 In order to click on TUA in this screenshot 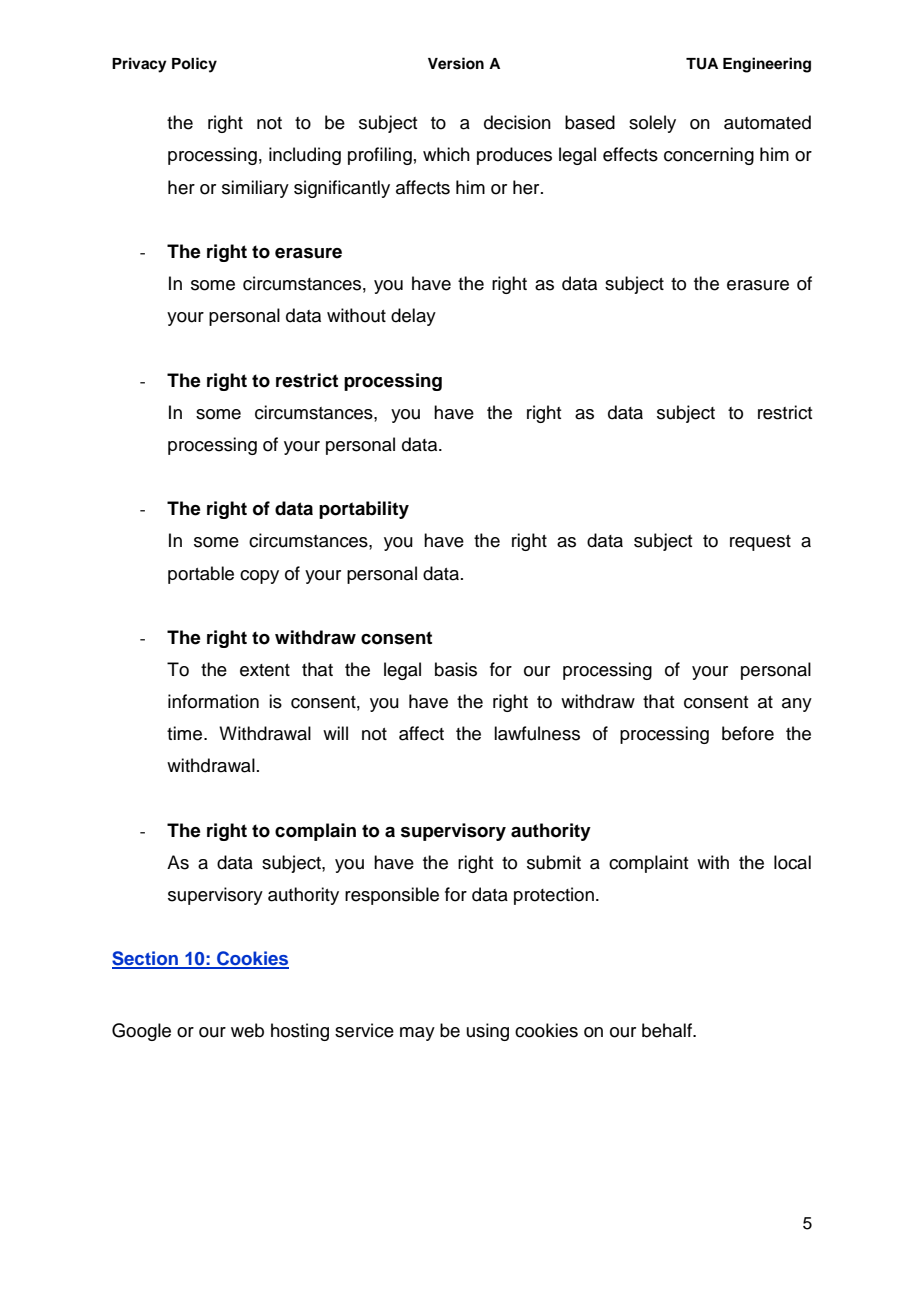, I will do `click(702, 64)`.
